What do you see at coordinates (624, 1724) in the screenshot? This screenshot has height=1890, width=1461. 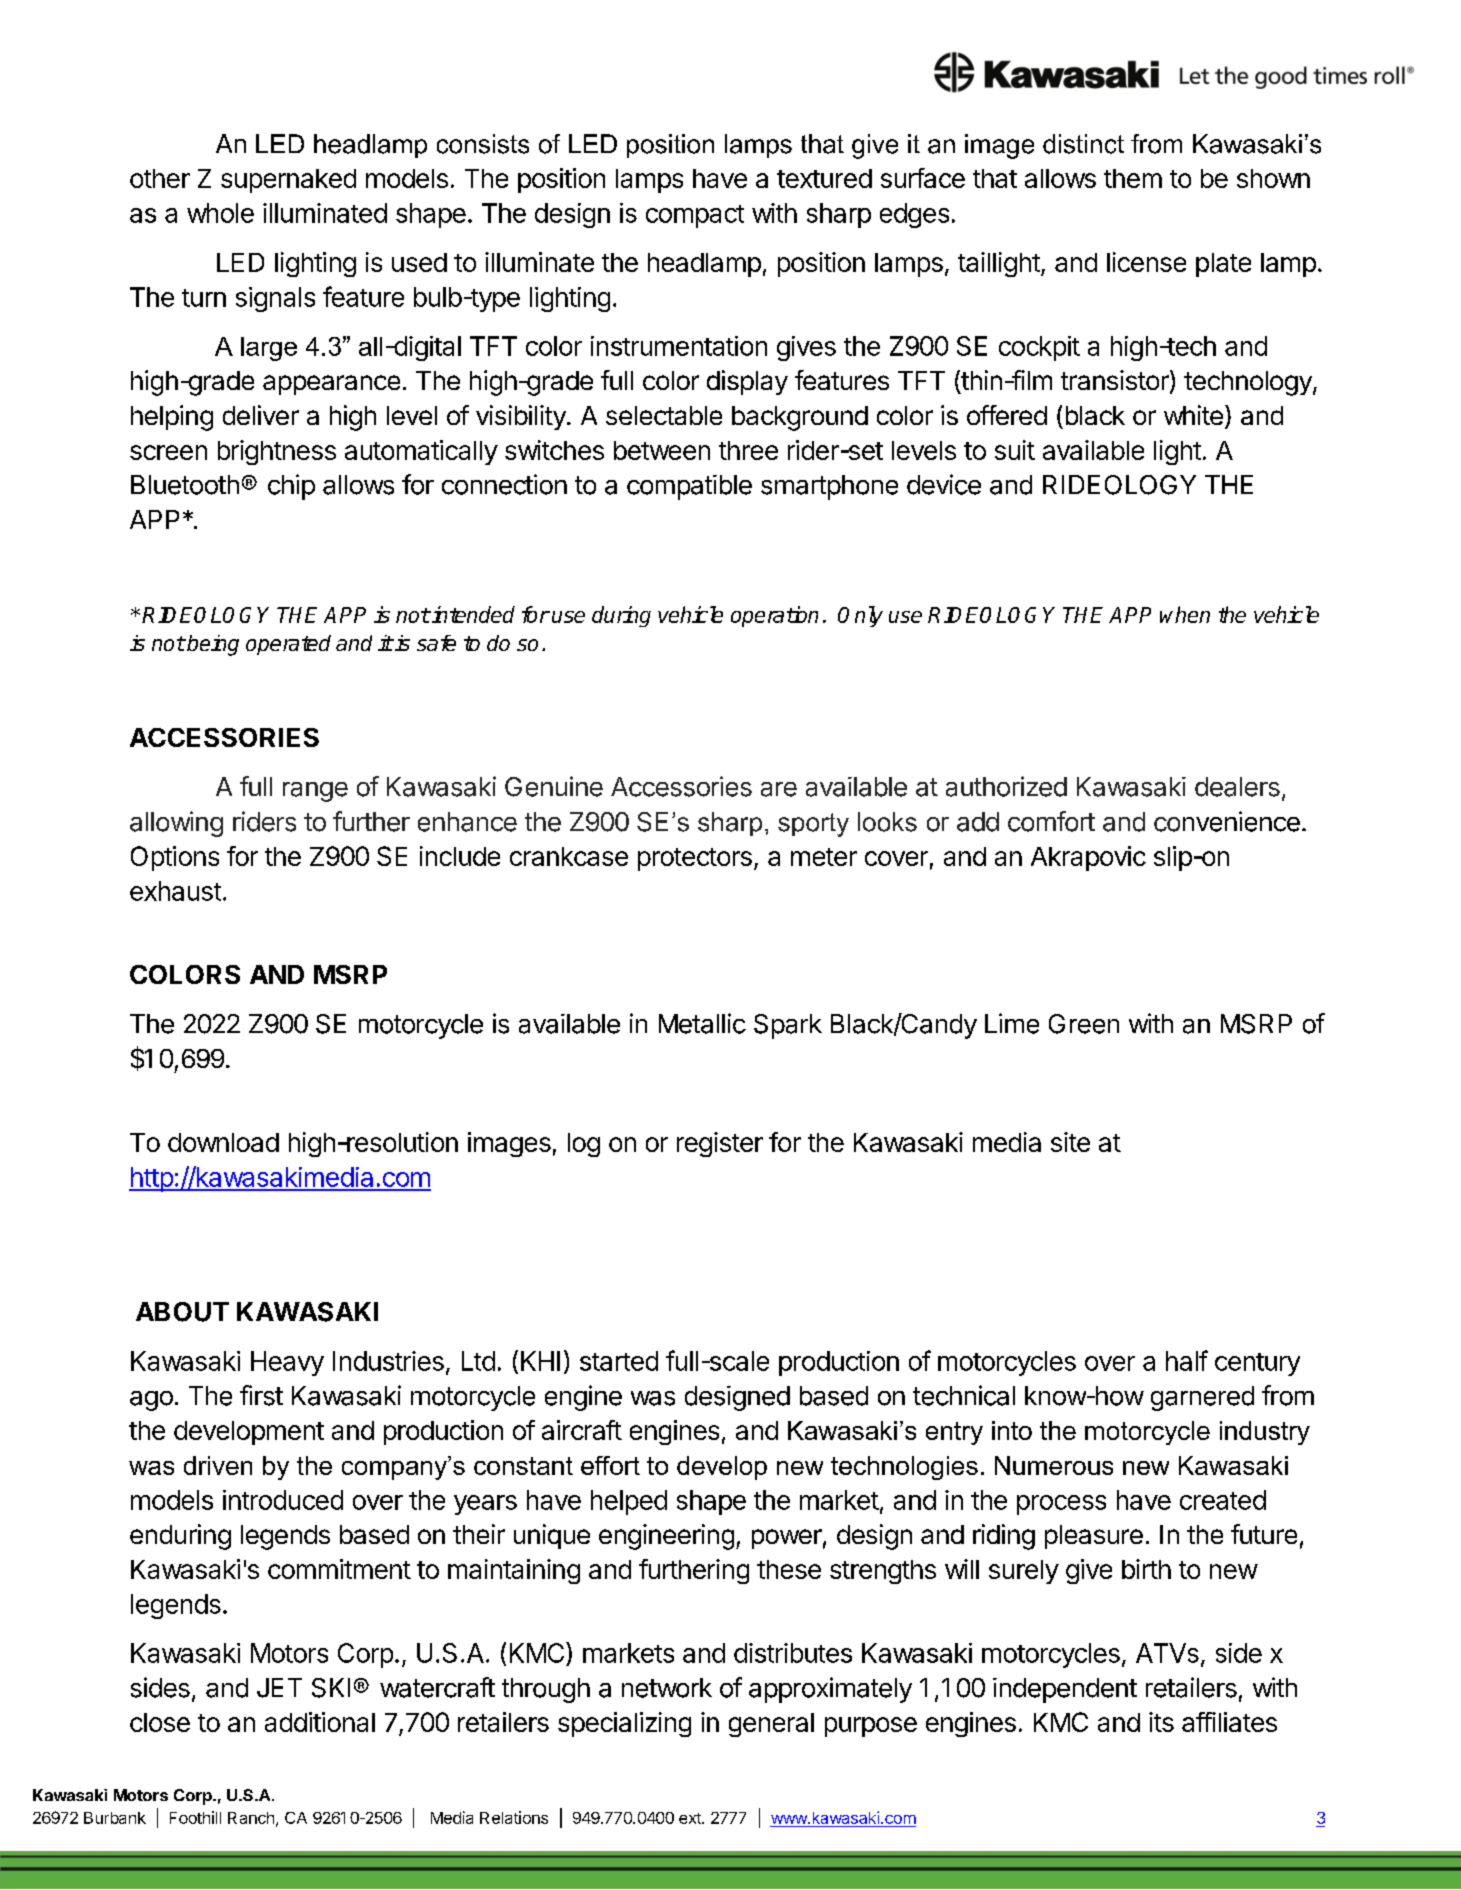 I see `specializing` at bounding box center [624, 1724].
